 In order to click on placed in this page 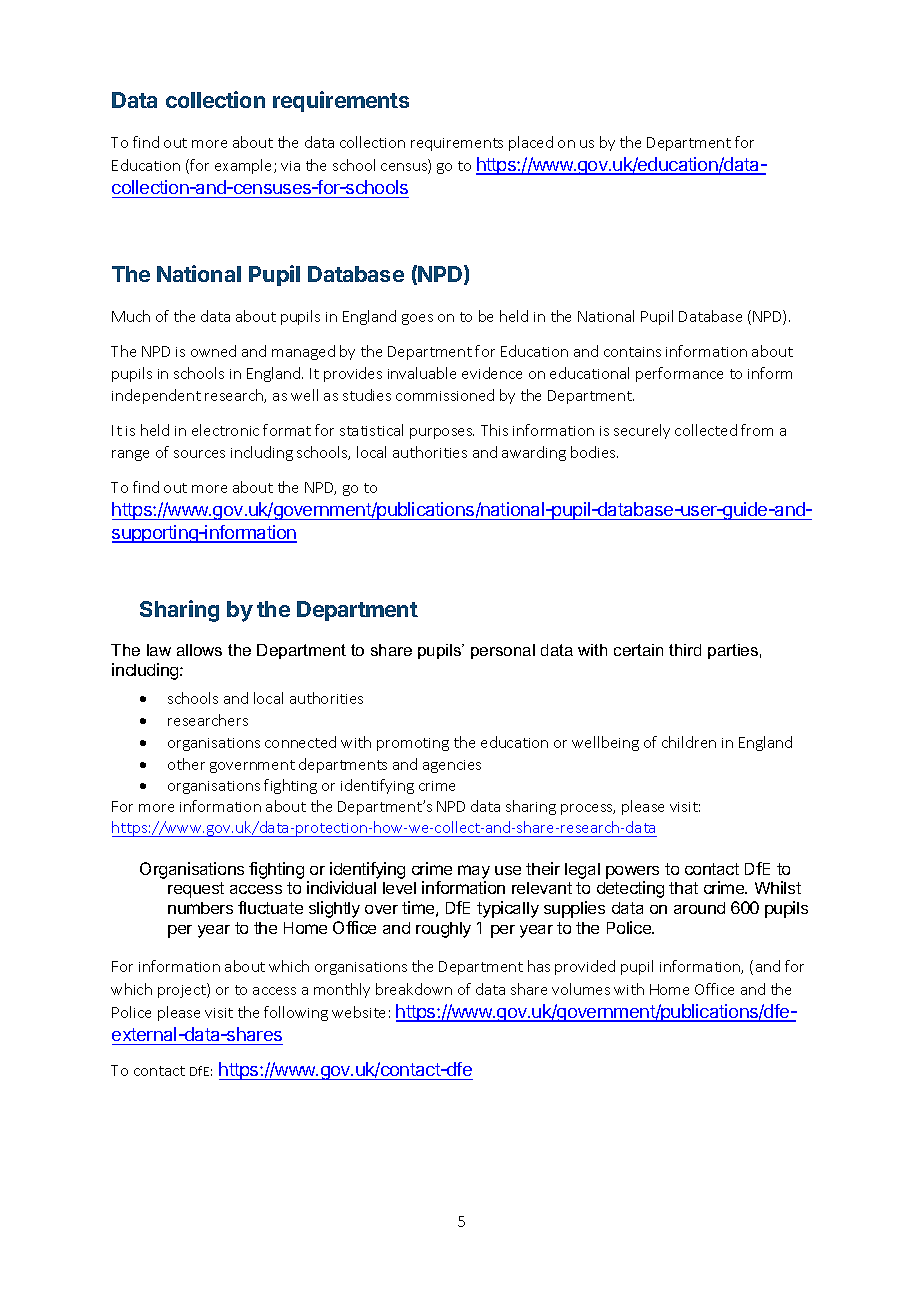, I will do `click(531, 143)`.
